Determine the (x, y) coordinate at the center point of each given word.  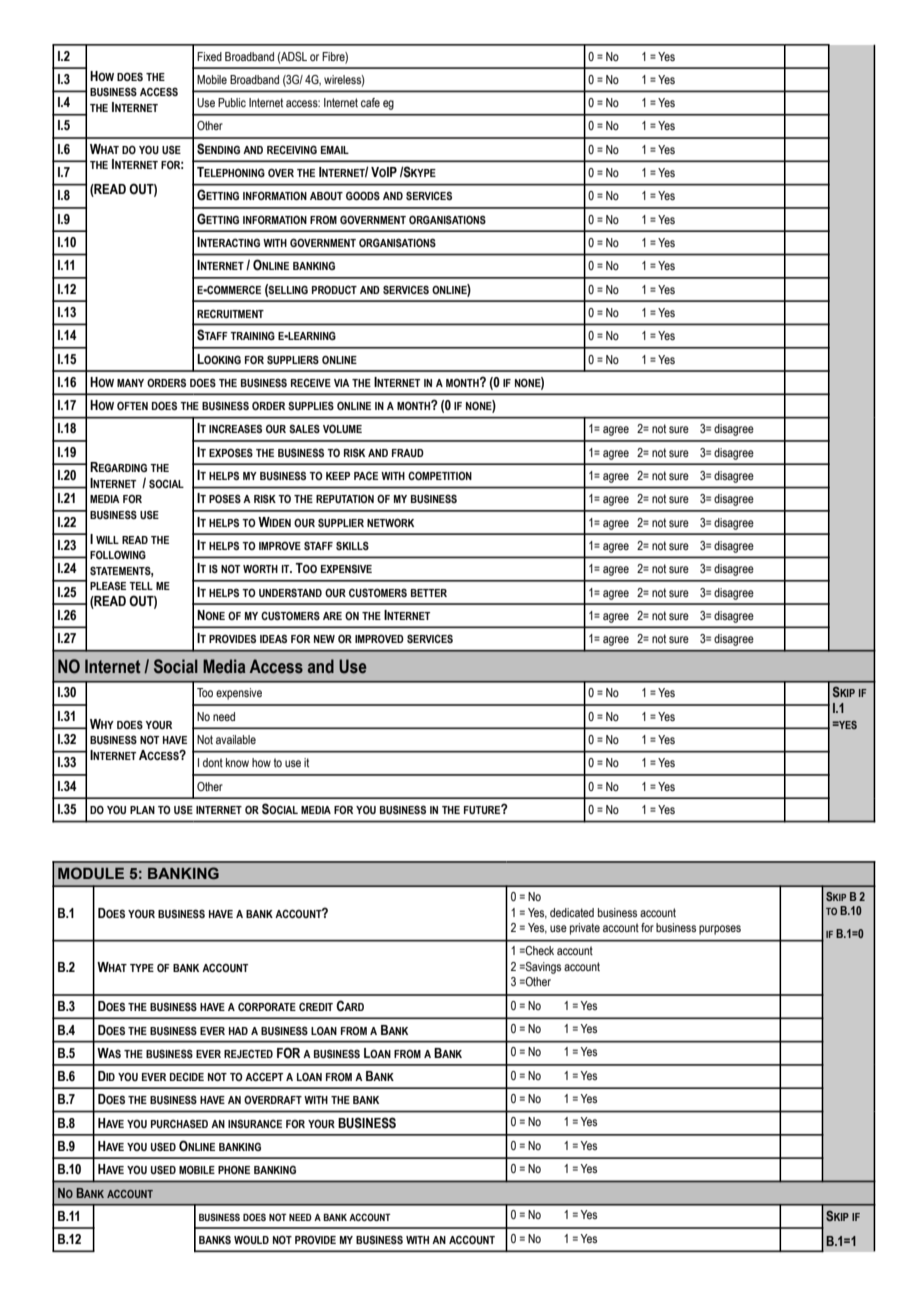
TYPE (142, 968)
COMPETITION (440, 475)
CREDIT (316, 1006)
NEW (324, 639)
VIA (342, 383)
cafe (370, 102)
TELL (141, 586)
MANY (130, 383)
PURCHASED (179, 1123)
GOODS (363, 195)
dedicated (572, 912)
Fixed (209, 56)
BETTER (429, 593)
